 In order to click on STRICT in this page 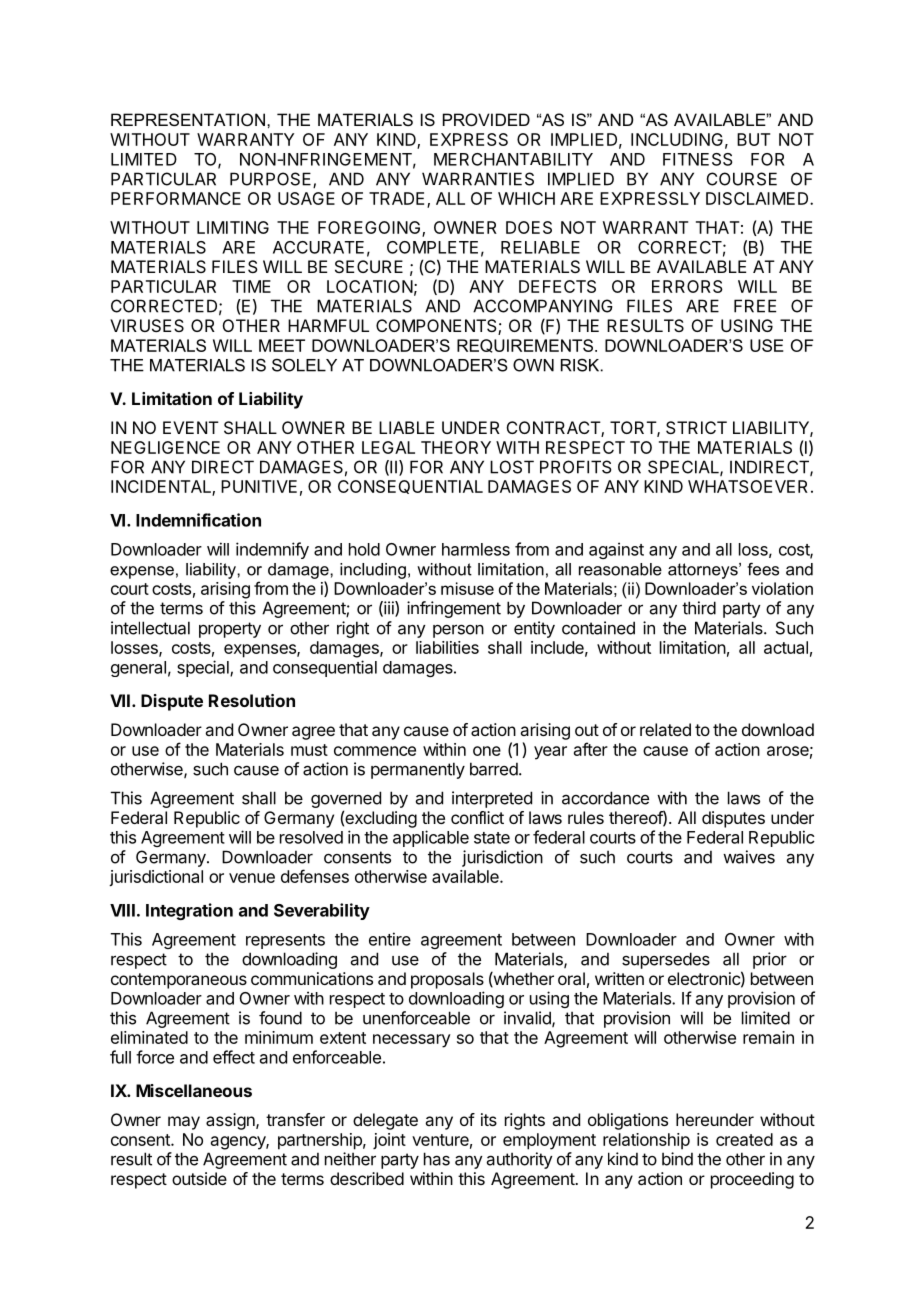, I will do `click(696, 427)`.
